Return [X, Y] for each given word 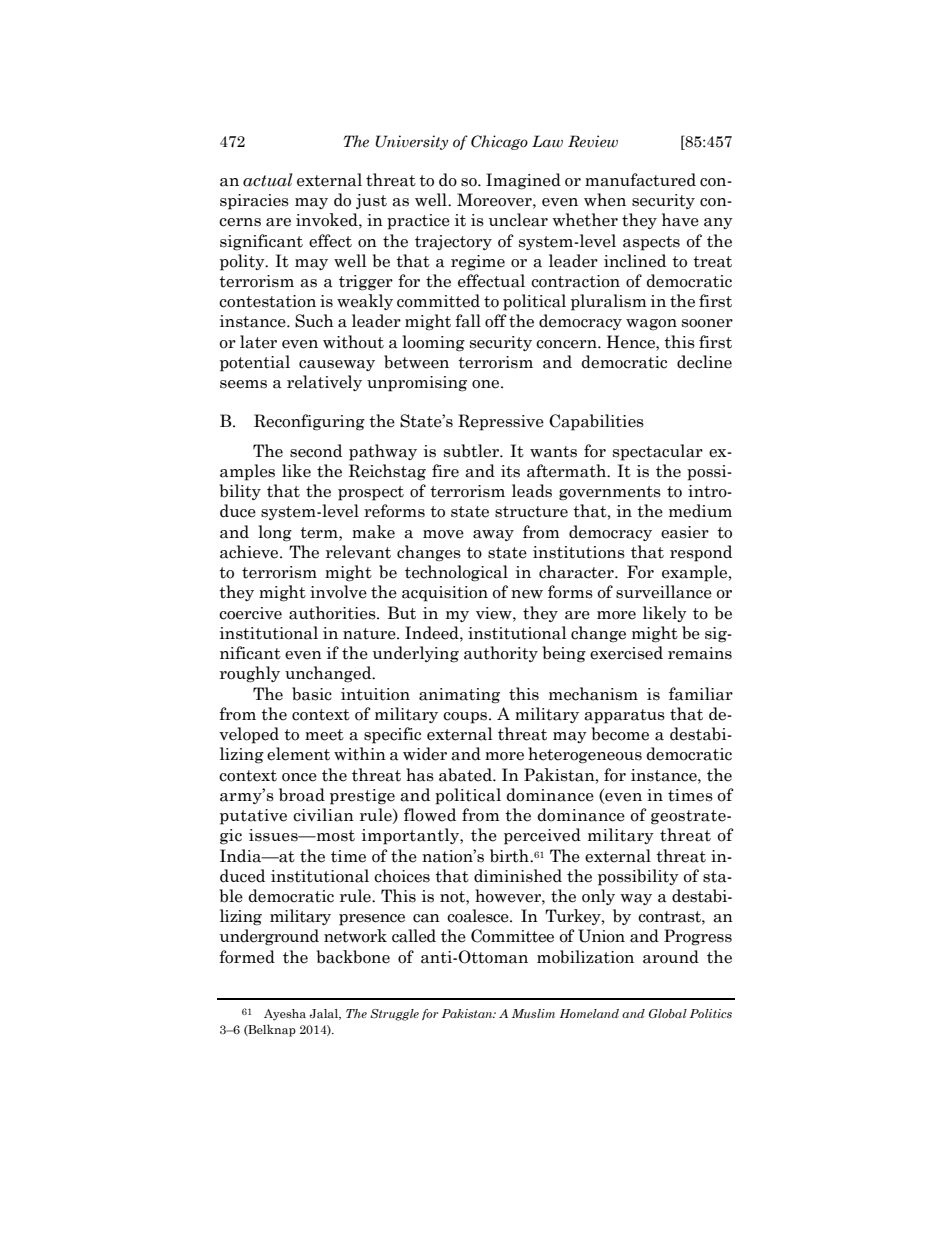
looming [433, 343]
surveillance [664, 592]
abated [466, 775]
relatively [324, 383]
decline [704, 362]
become [620, 734]
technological [456, 573]
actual [268, 180]
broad [302, 795]
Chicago [499, 142]
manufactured [640, 180]
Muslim [533, 1013]
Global [668, 1013]
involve [338, 592]
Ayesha [285, 1015]
